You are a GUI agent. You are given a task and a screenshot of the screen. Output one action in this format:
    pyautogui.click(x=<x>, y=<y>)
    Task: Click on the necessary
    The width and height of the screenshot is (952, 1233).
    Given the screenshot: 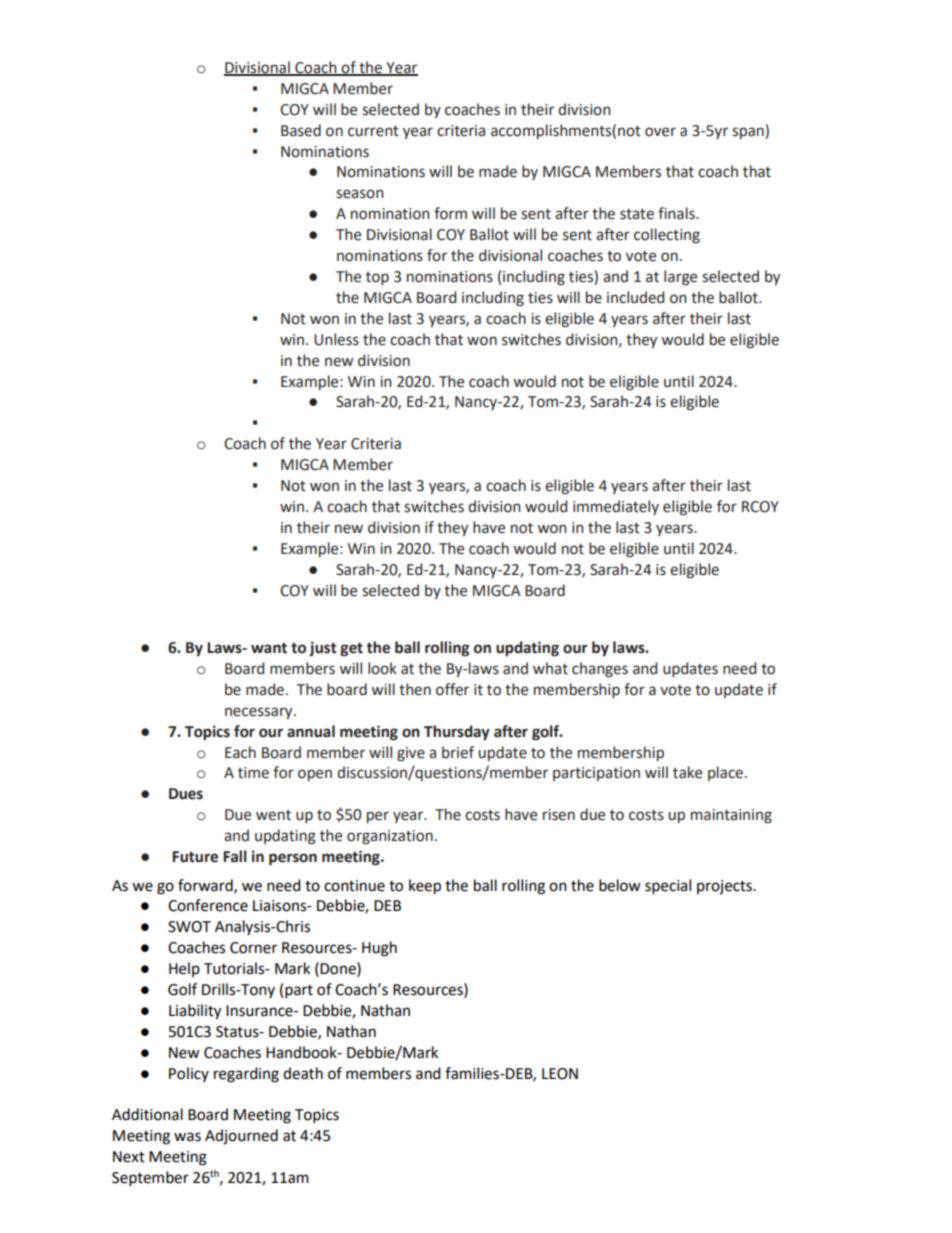 What is the action you would take?
    pyautogui.click(x=260, y=713)
